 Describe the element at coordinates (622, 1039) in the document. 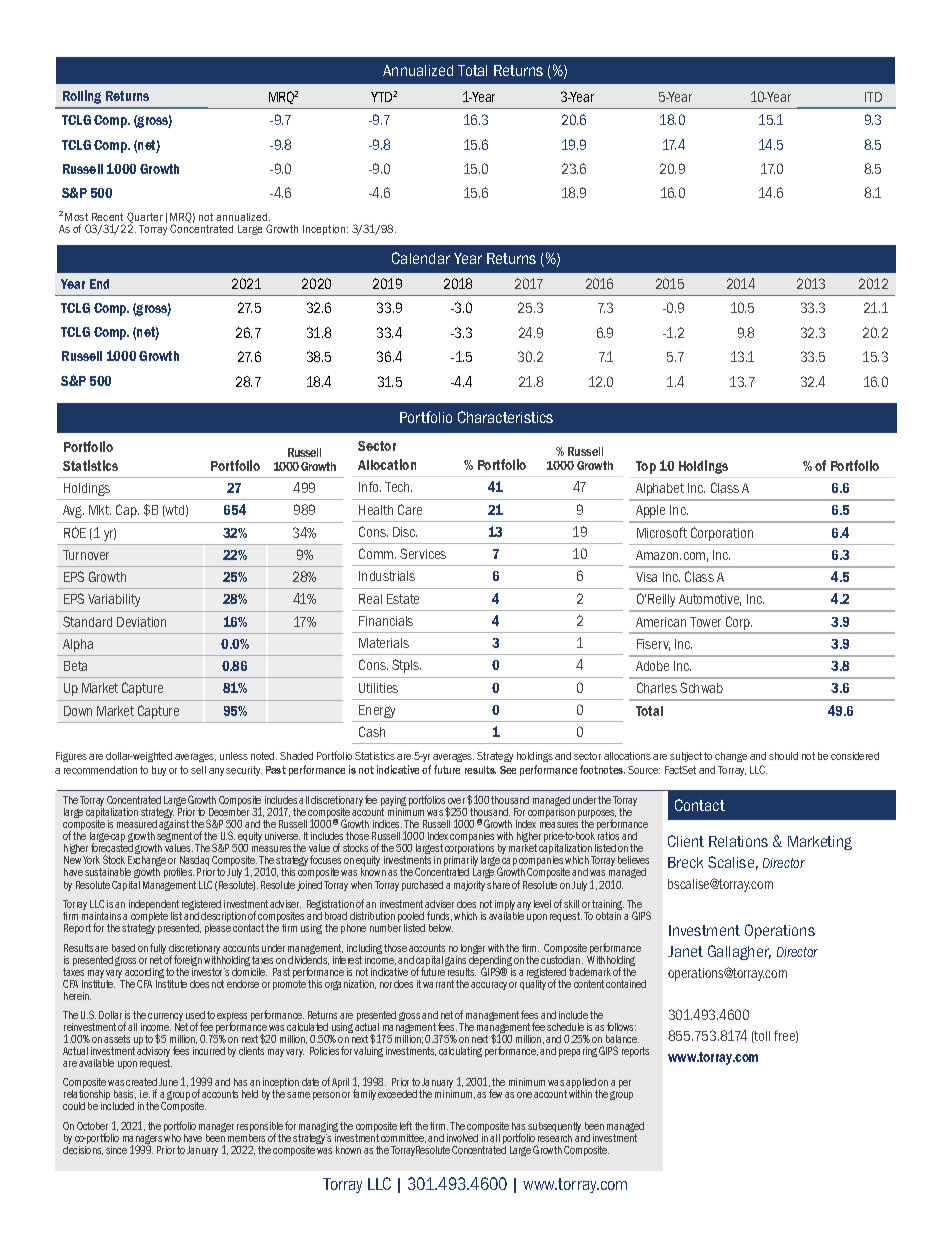

I see `balance` at that location.
